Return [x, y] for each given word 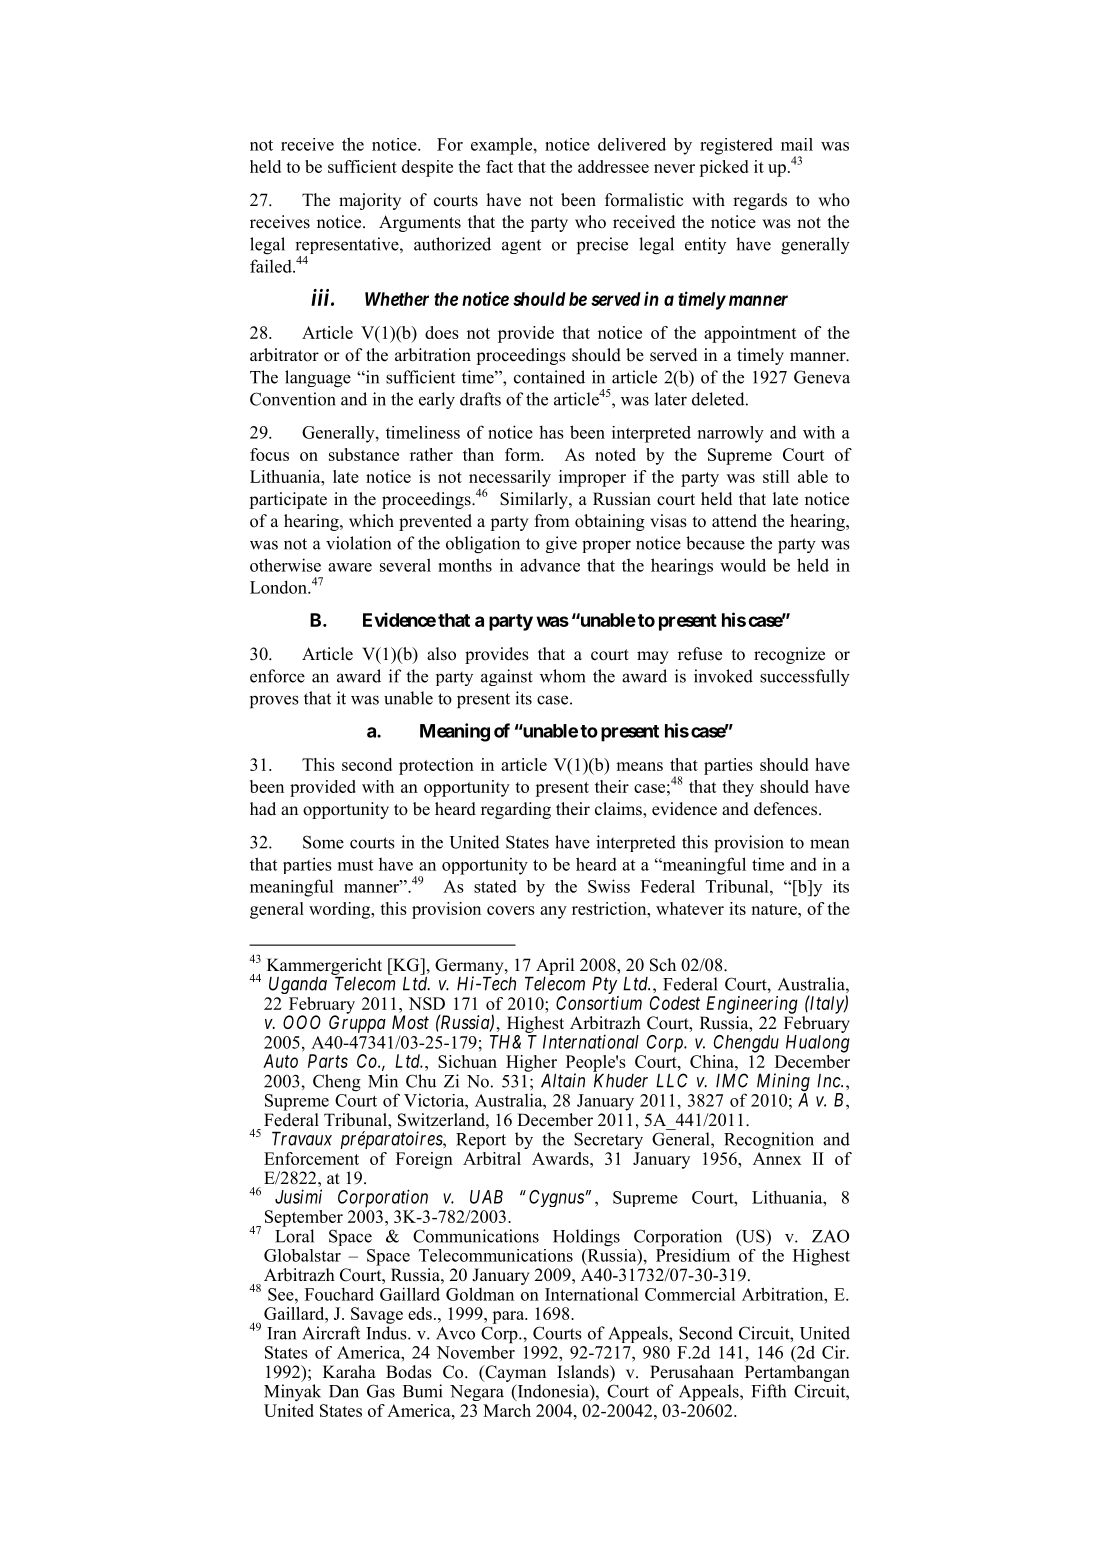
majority [370, 201]
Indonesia [553, 1392]
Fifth [768, 1391]
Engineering [752, 1005]
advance [550, 565]
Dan [344, 1391]
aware [350, 567]
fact [499, 166]
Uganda [298, 985]
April [555, 966]
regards [760, 201]
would [743, 565]
